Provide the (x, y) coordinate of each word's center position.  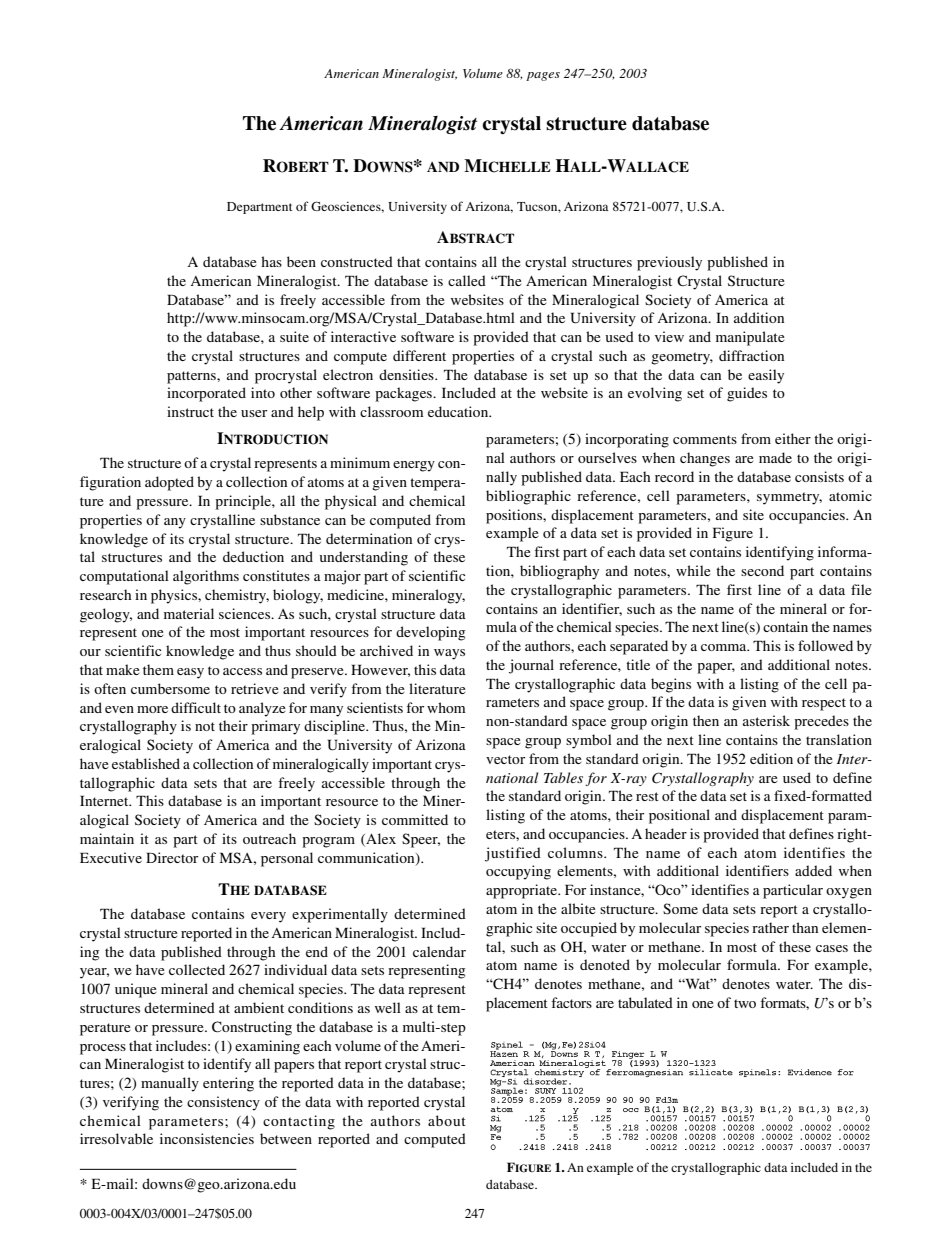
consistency (223, 1103)
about (447, 1120)
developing (430, 633)
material (189, 613)
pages (543, 76)
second (762, 570)
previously (669, 263)
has (271, 261)
